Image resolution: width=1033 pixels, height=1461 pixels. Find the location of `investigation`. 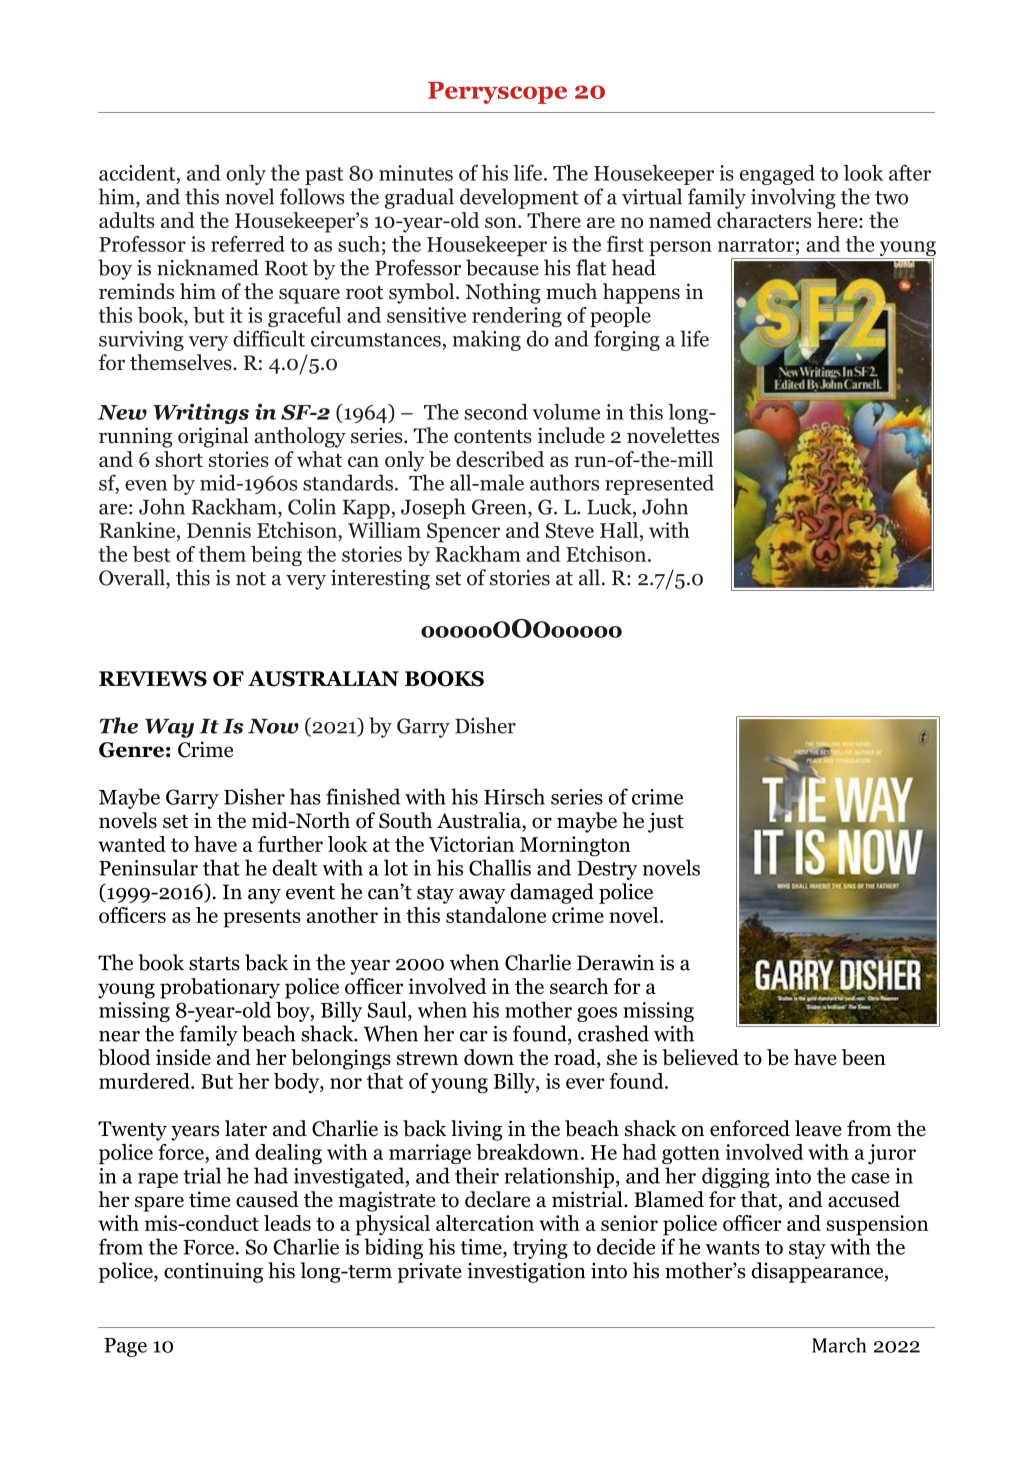

investigation is located at coordinates (526, 1272).
